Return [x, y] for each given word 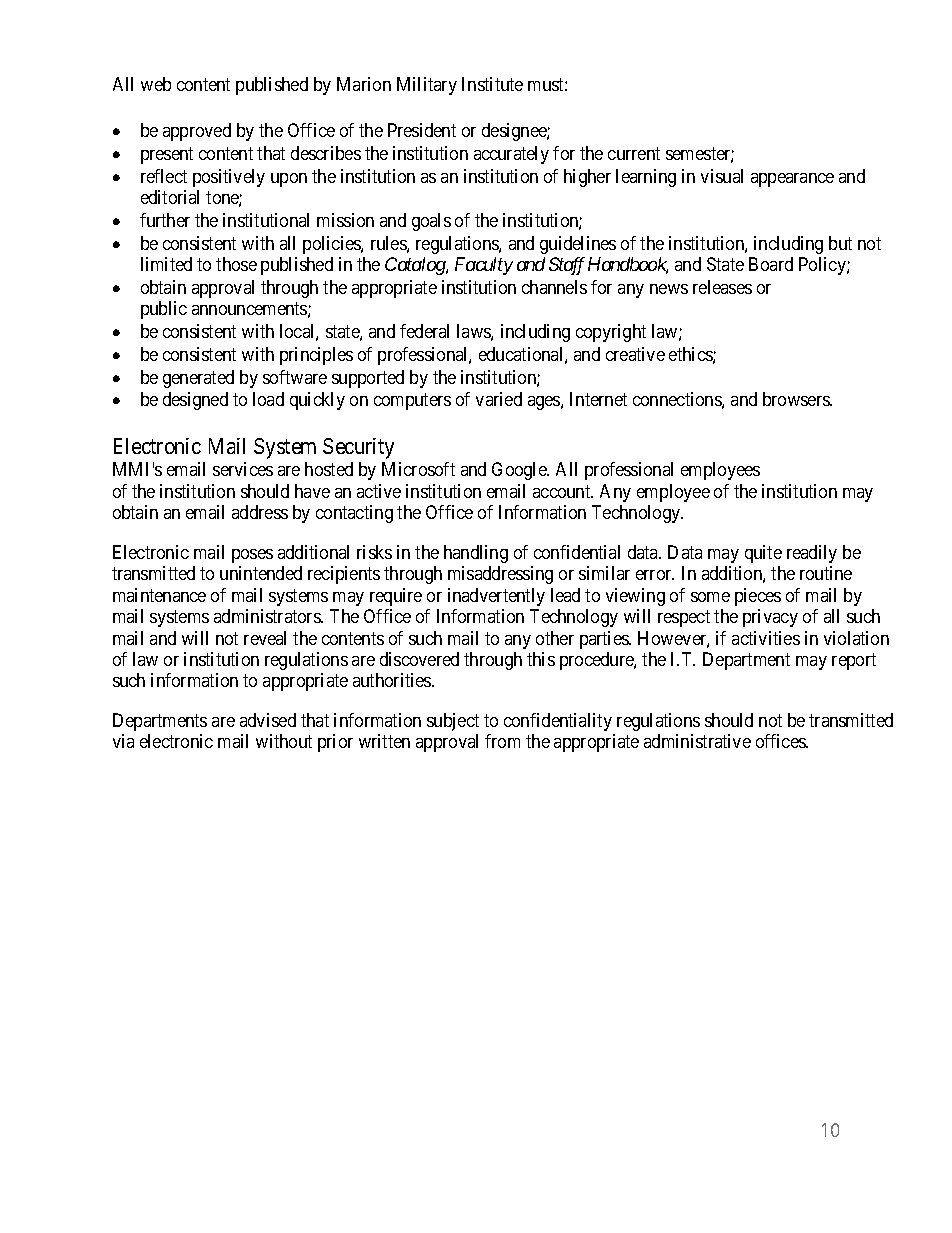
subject [453, 722]
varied [499, 399]
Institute [492, 84]
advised [268, 720]
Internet [598, 399]
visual [722, 176]
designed [195, 401]
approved [197, 132]
